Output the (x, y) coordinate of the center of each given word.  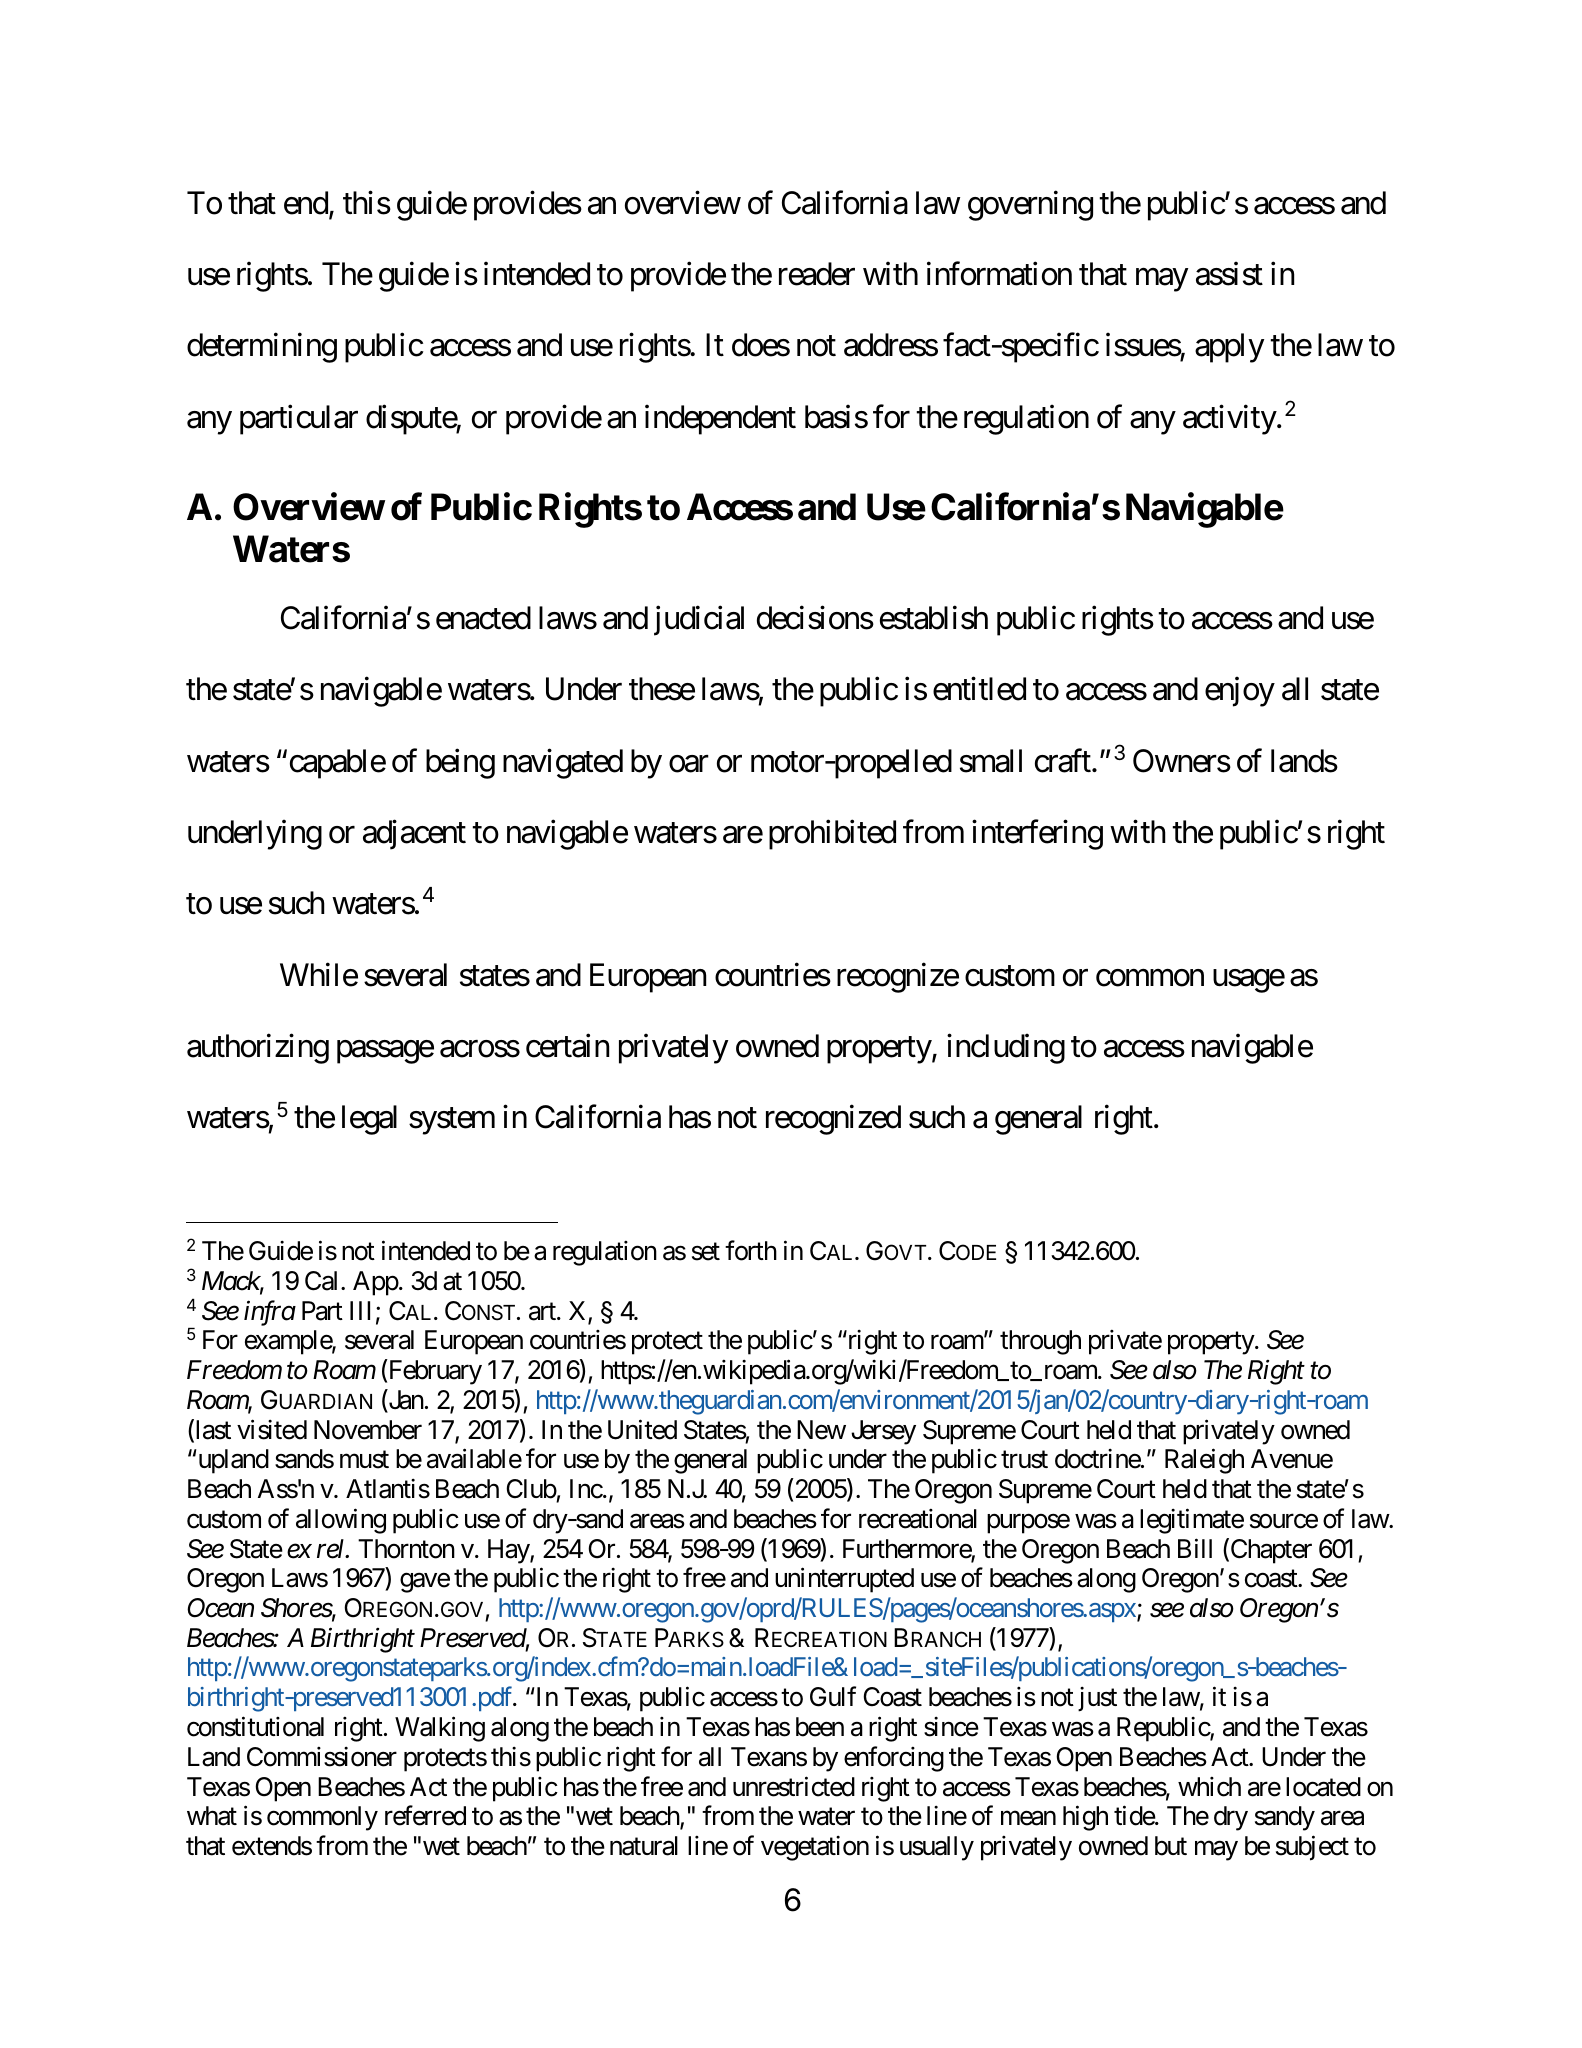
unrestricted (794, 1786)
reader (817, 274)
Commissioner (322, 1756)
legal (369, 1120)
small (991, 761)
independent (720, 420)
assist (1229, 274)
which (1209, 1787)
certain (567, 1046)
